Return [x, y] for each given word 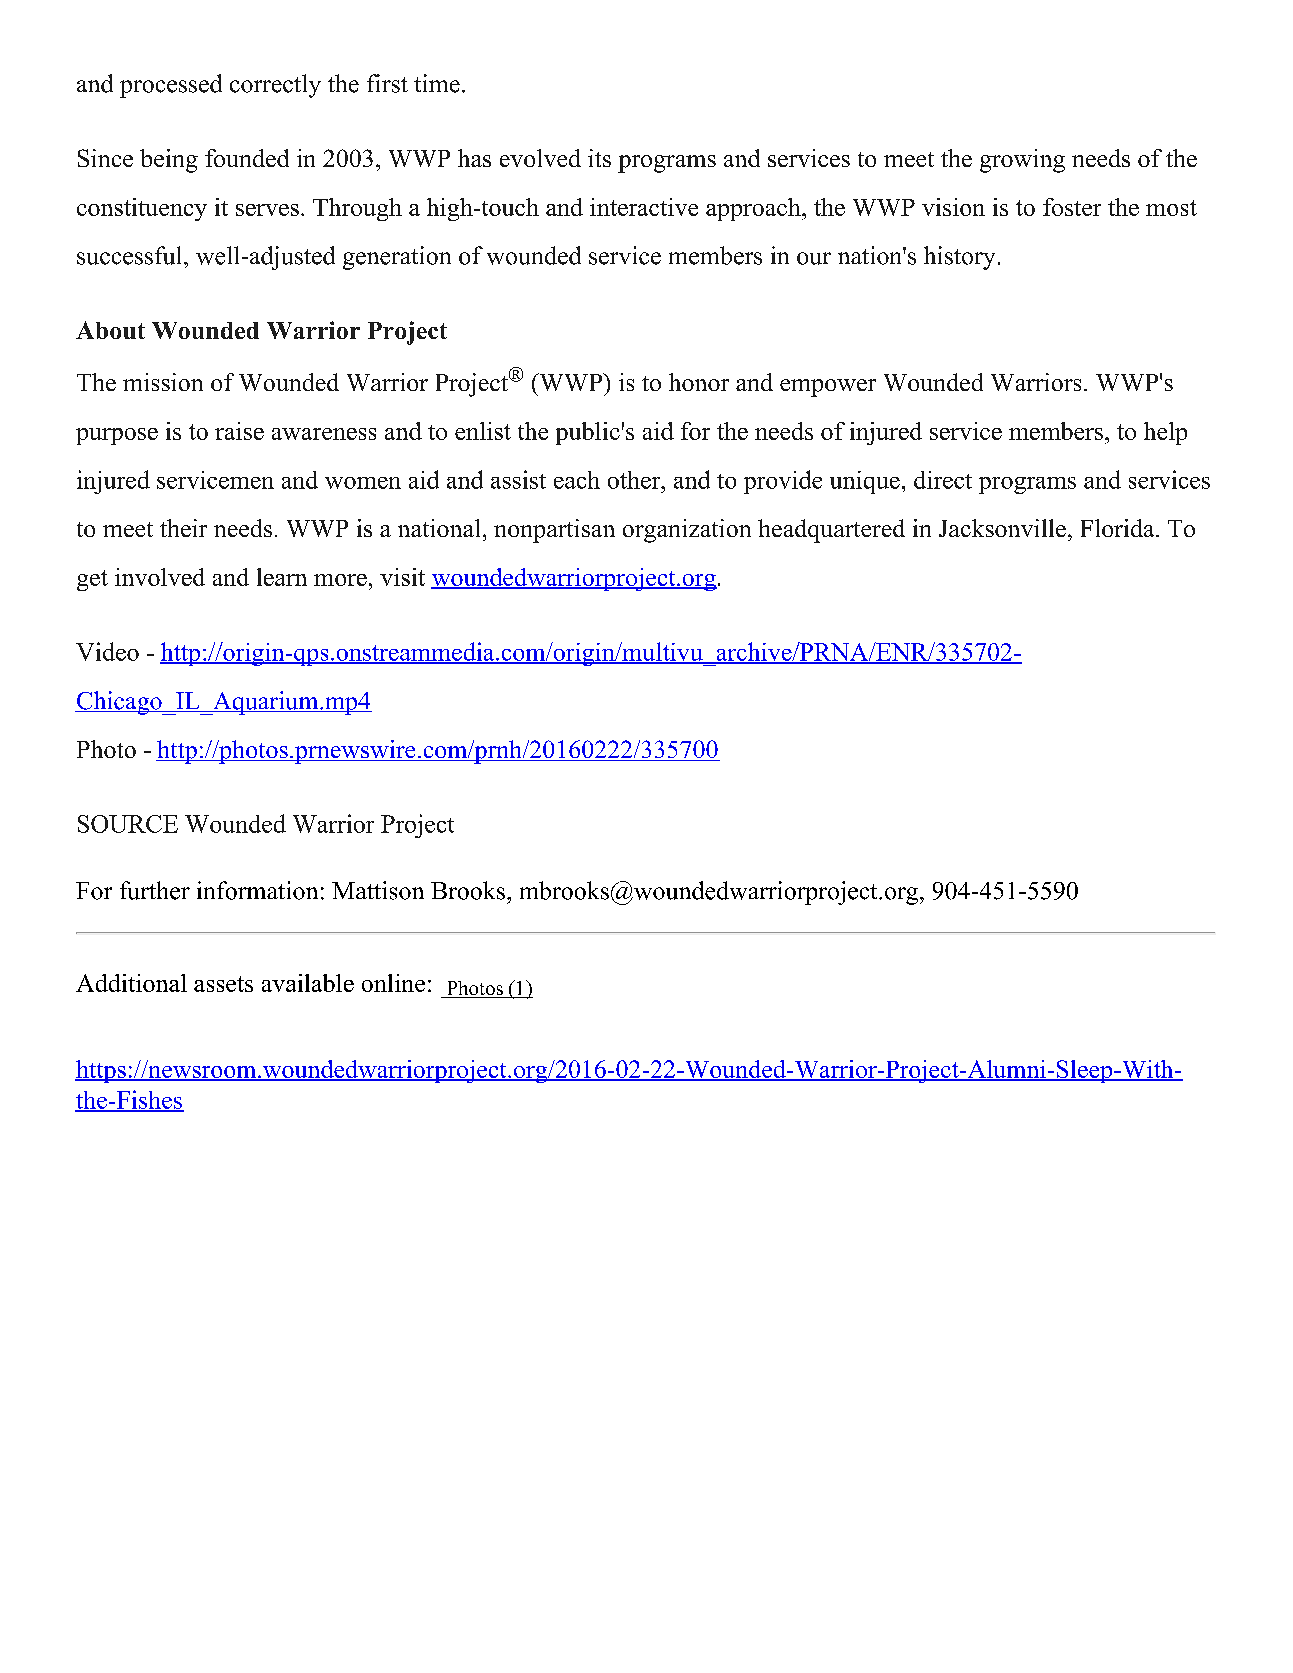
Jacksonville [1002, 528]
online [393, 983]
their [183, 528]
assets [223, 984]
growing [1022, 161]
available [308, 983]
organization [687, 531]
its [599, 158]
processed [171, 86]
